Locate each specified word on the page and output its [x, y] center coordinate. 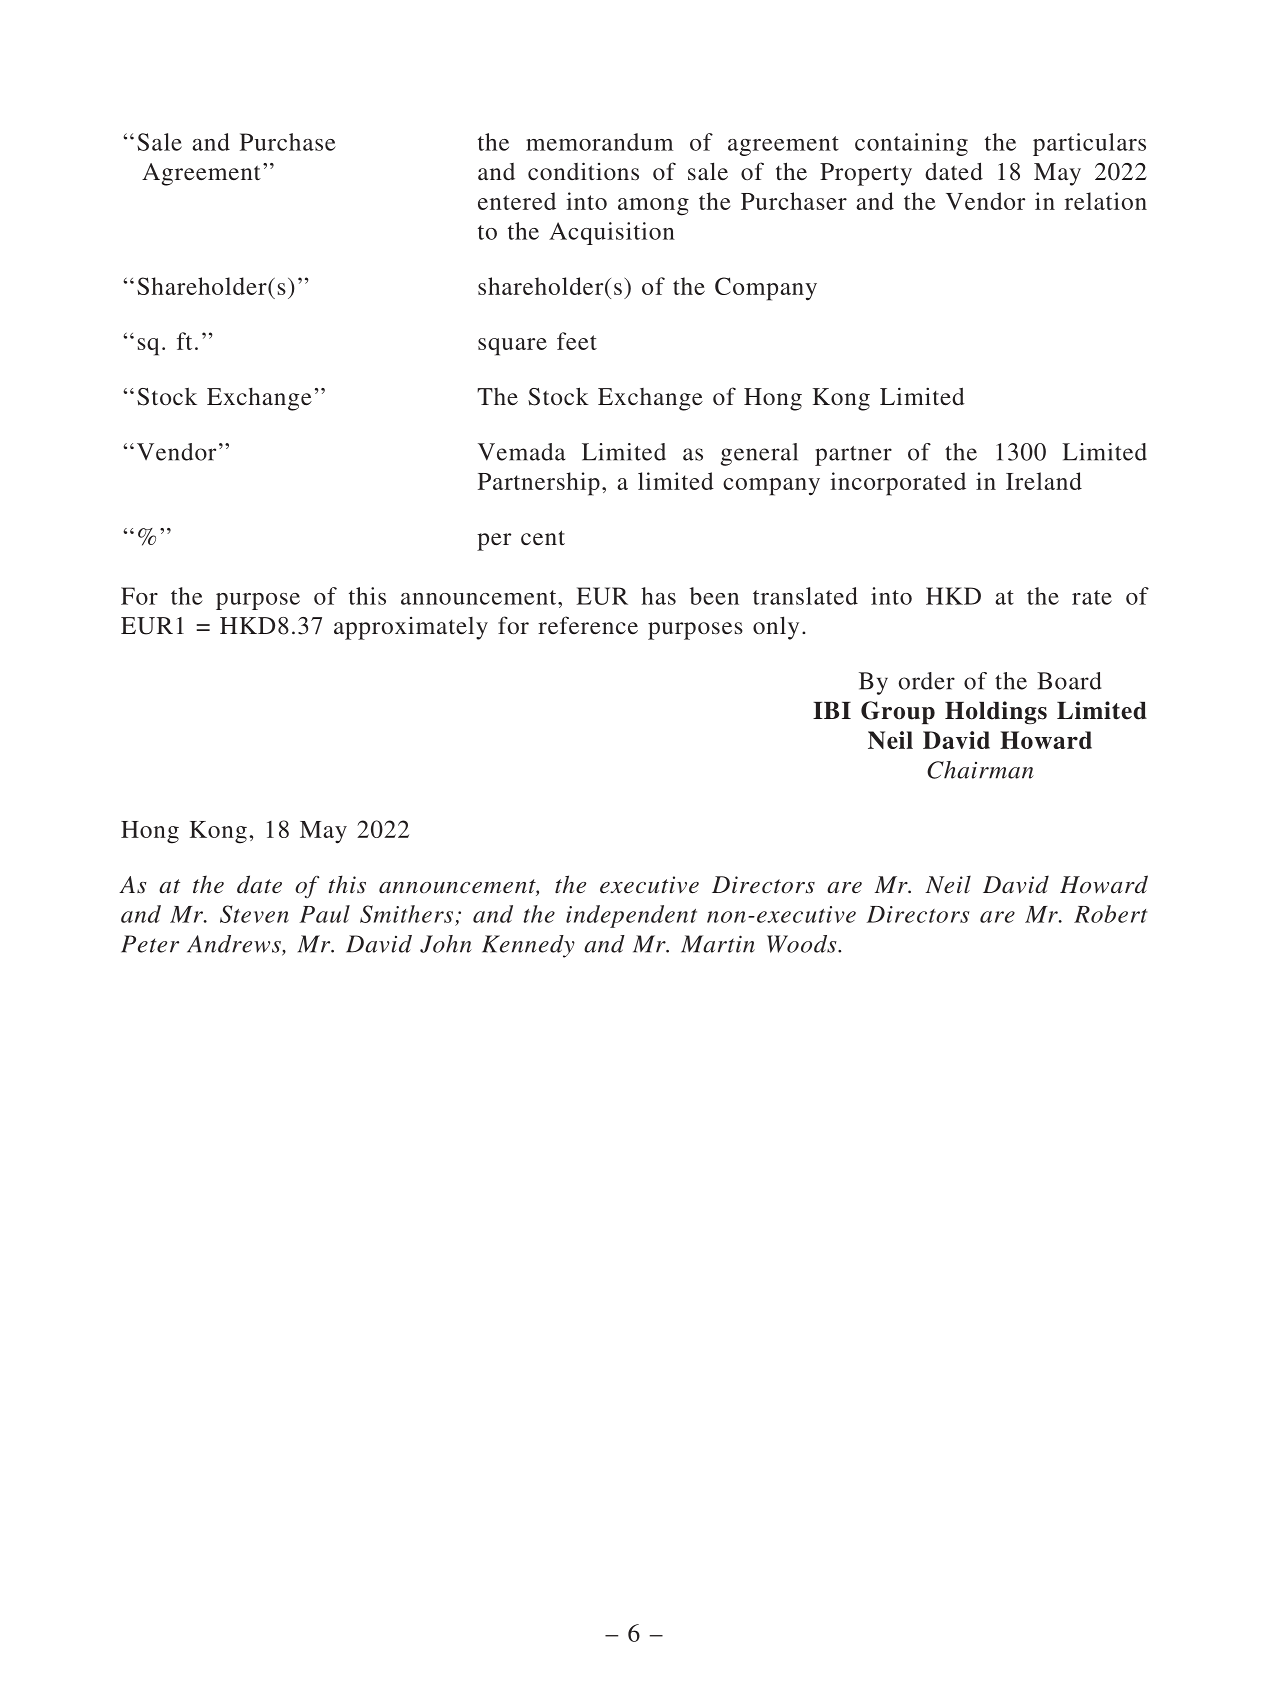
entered [517, 201]
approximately [411, 628]
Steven [254, 914]
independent [631, 916]
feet [577, 341]
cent [543, 537]
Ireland [1044, 481]
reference [588, 625]
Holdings [996, 713]
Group [898, 712]
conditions [583, 171]
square [512, 347]
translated [805, 596]
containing [911, 144]
